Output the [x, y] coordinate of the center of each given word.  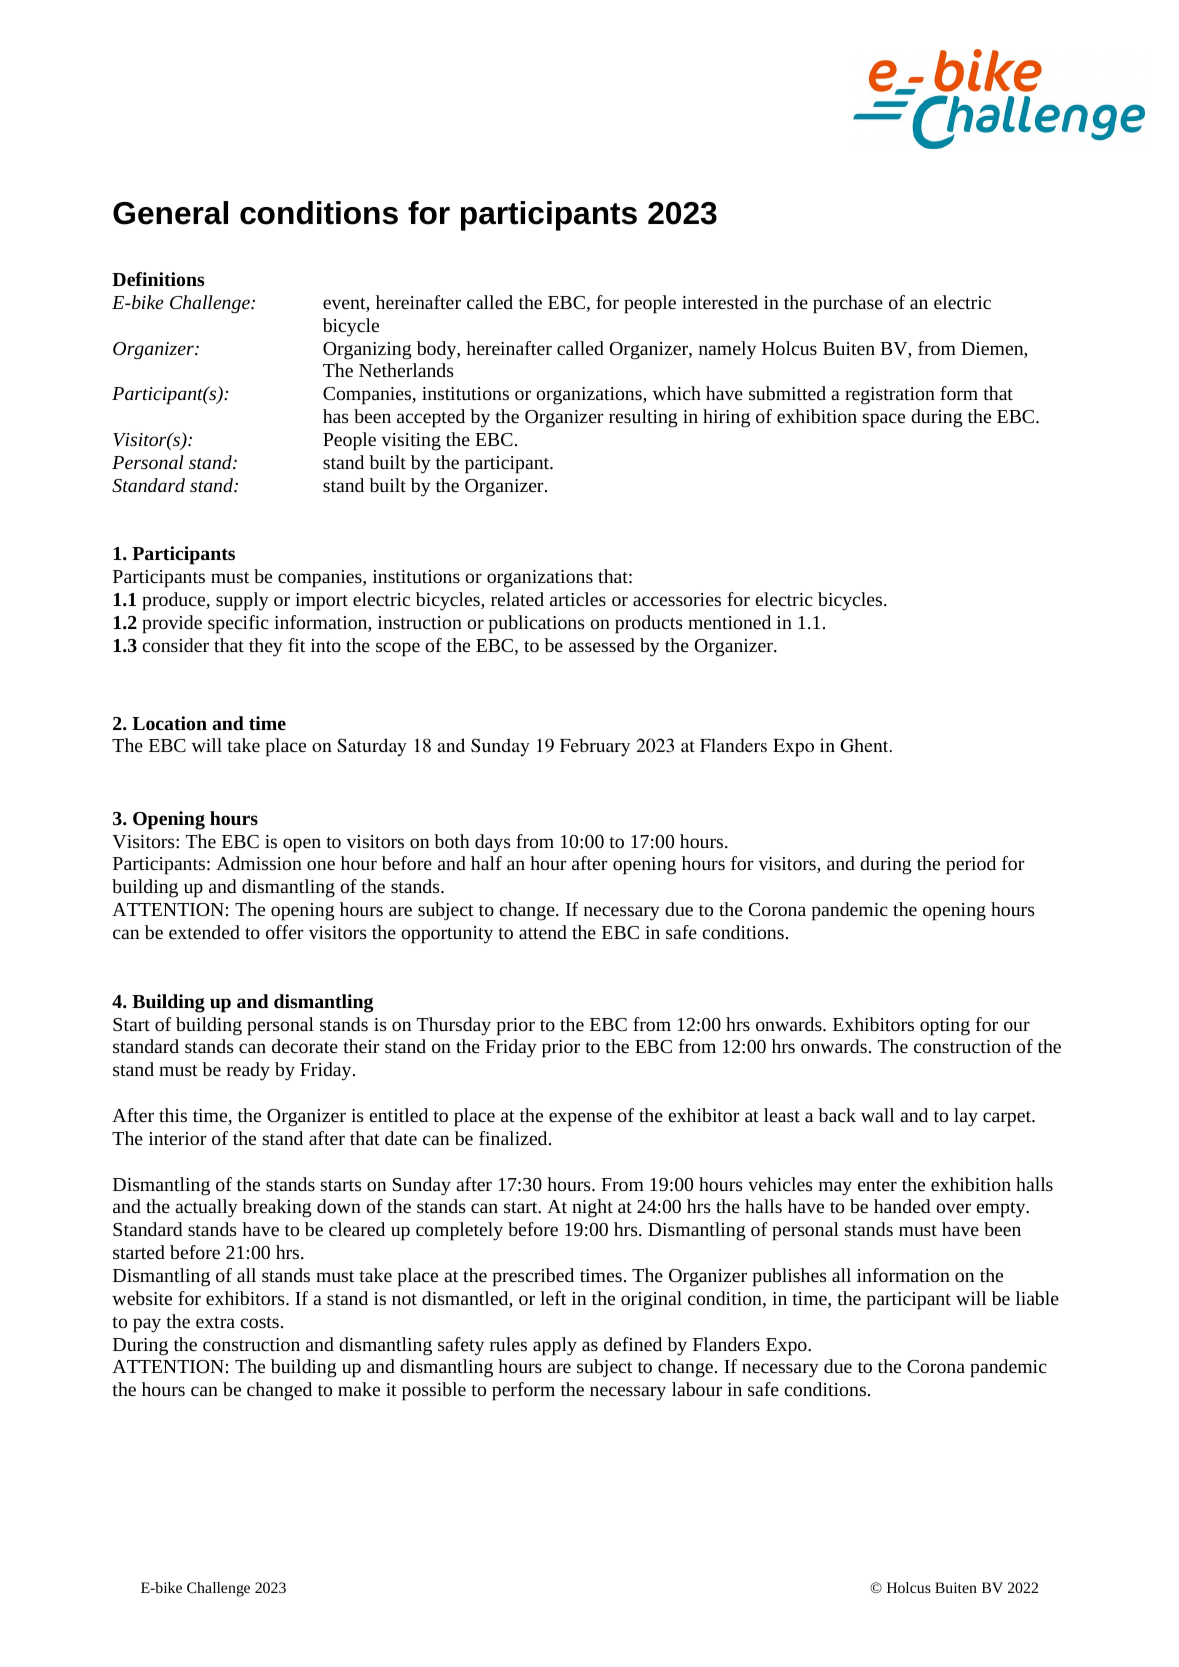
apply [555, 1346]
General [170, 213]
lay [966, 1117]
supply [242, 601]
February [595, 747]
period [971, 865]
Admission [259, 863]
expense [580, 1119]
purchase [848, 304]
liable [1037, 1298]
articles [578, 599]
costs [259, 1322]
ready [248, 1071]
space [884, 420]
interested [720, 302]
